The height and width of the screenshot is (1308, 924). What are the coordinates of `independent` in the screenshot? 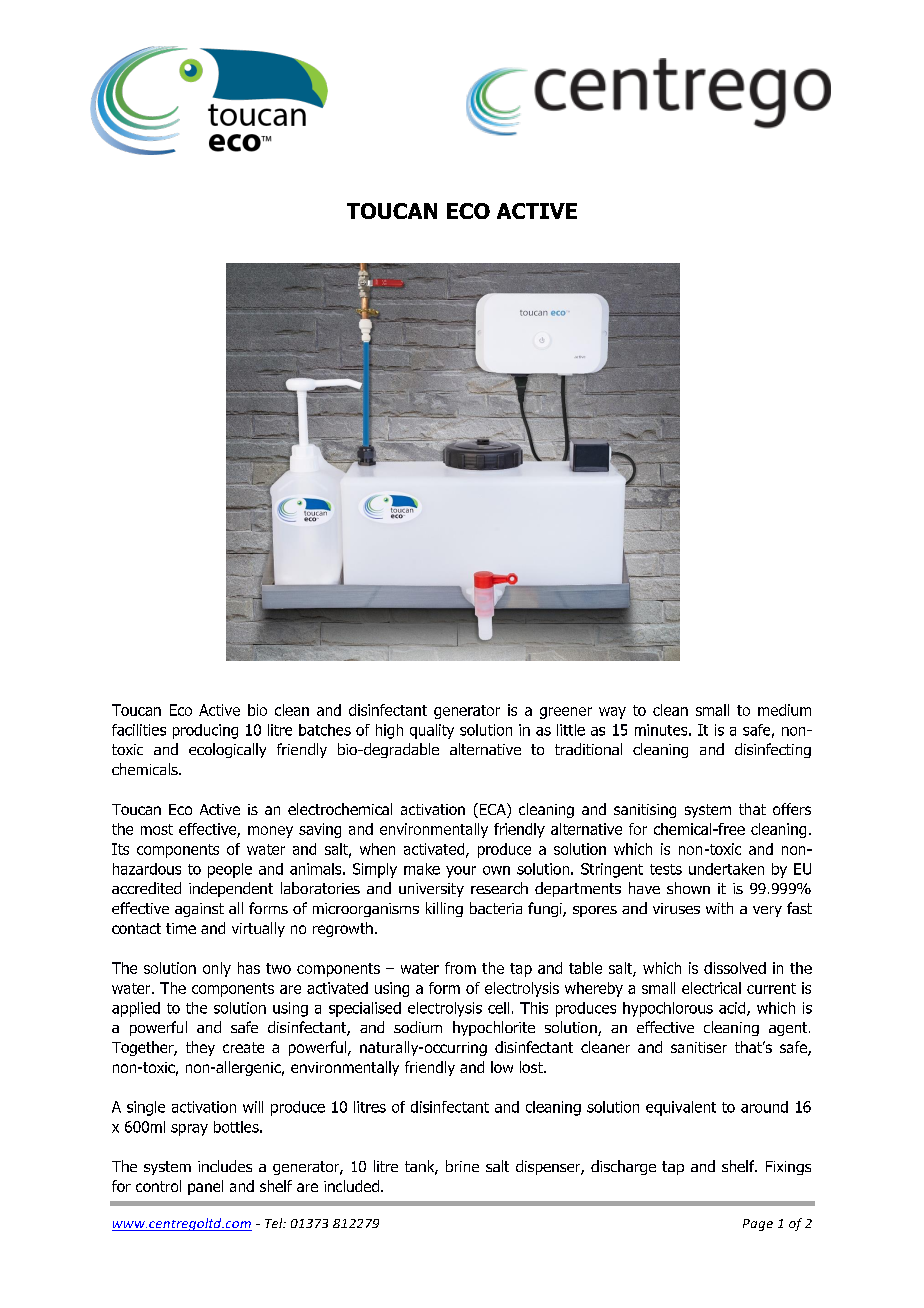 It's located at (231, 889).
